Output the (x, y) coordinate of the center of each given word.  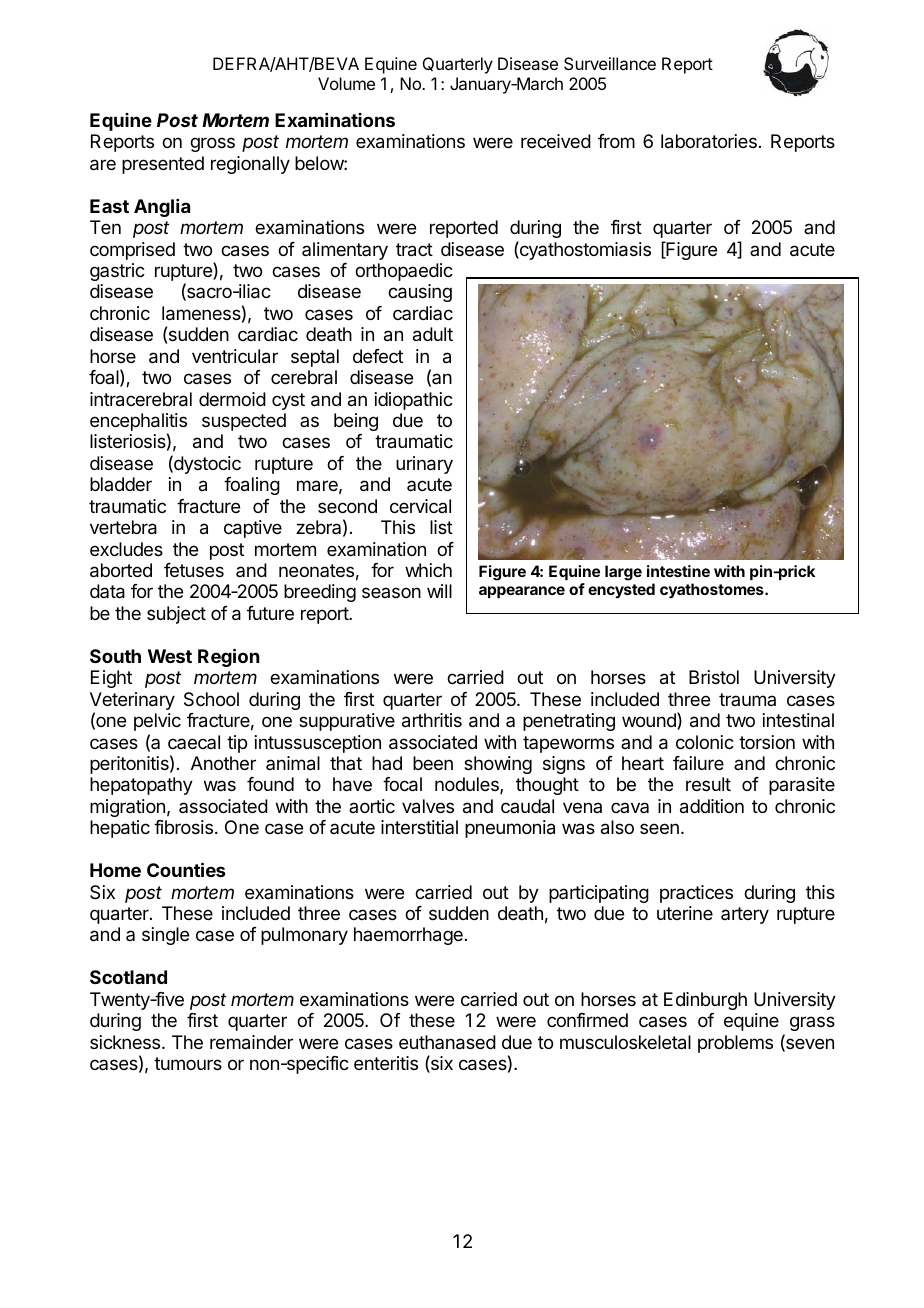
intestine (678, 571)
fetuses (194, 570)
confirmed (587, 1020)
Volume (346, 83)
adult (433, 334)
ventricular (235, 356)
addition (712, 806)
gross (212, 144)
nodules (468, 785)
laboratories (709, 141)
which (428, 570)
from (616, 141)
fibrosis (183, 827)
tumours (188, 1063)
